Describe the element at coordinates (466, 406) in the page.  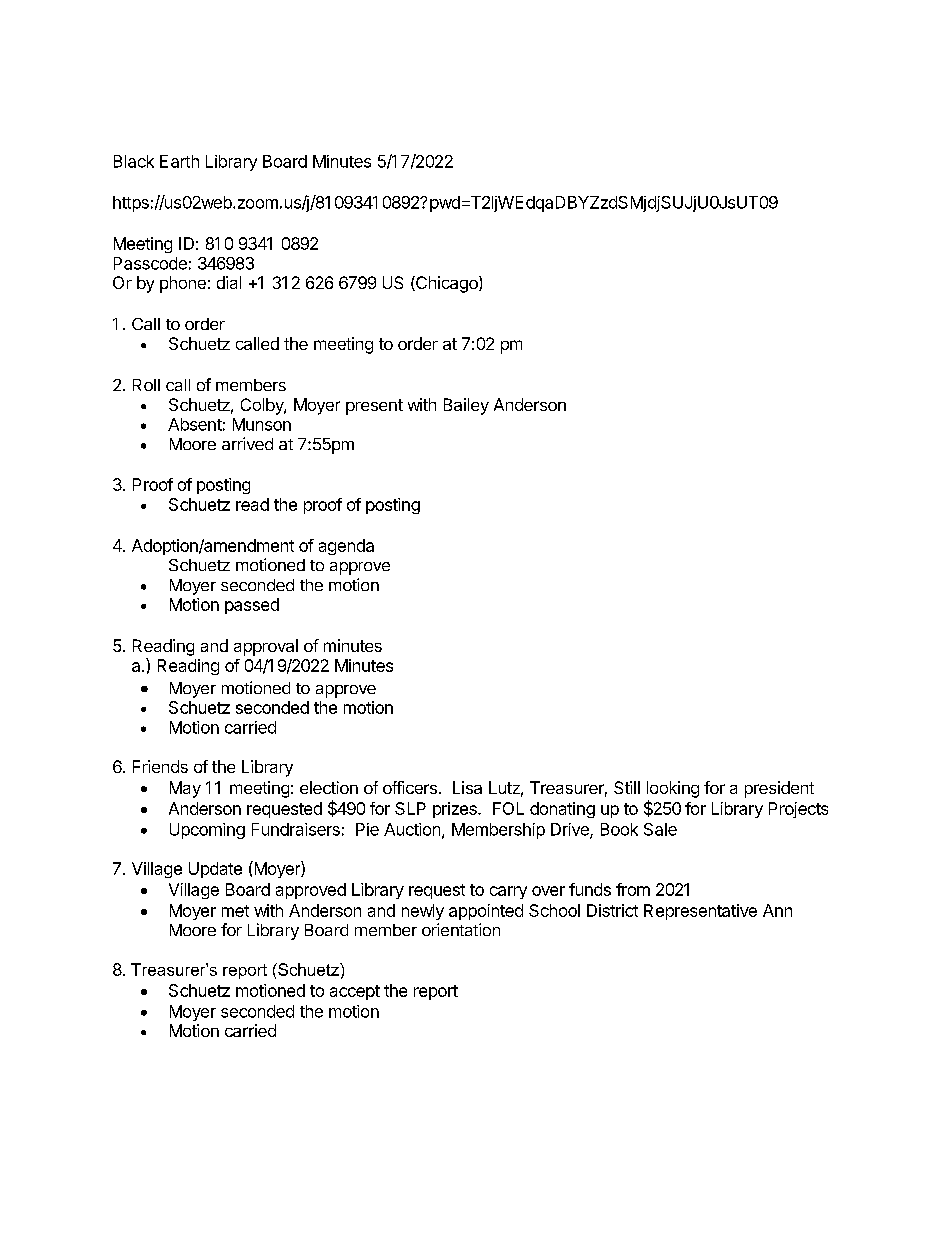
I see `Bailey` at that location.
